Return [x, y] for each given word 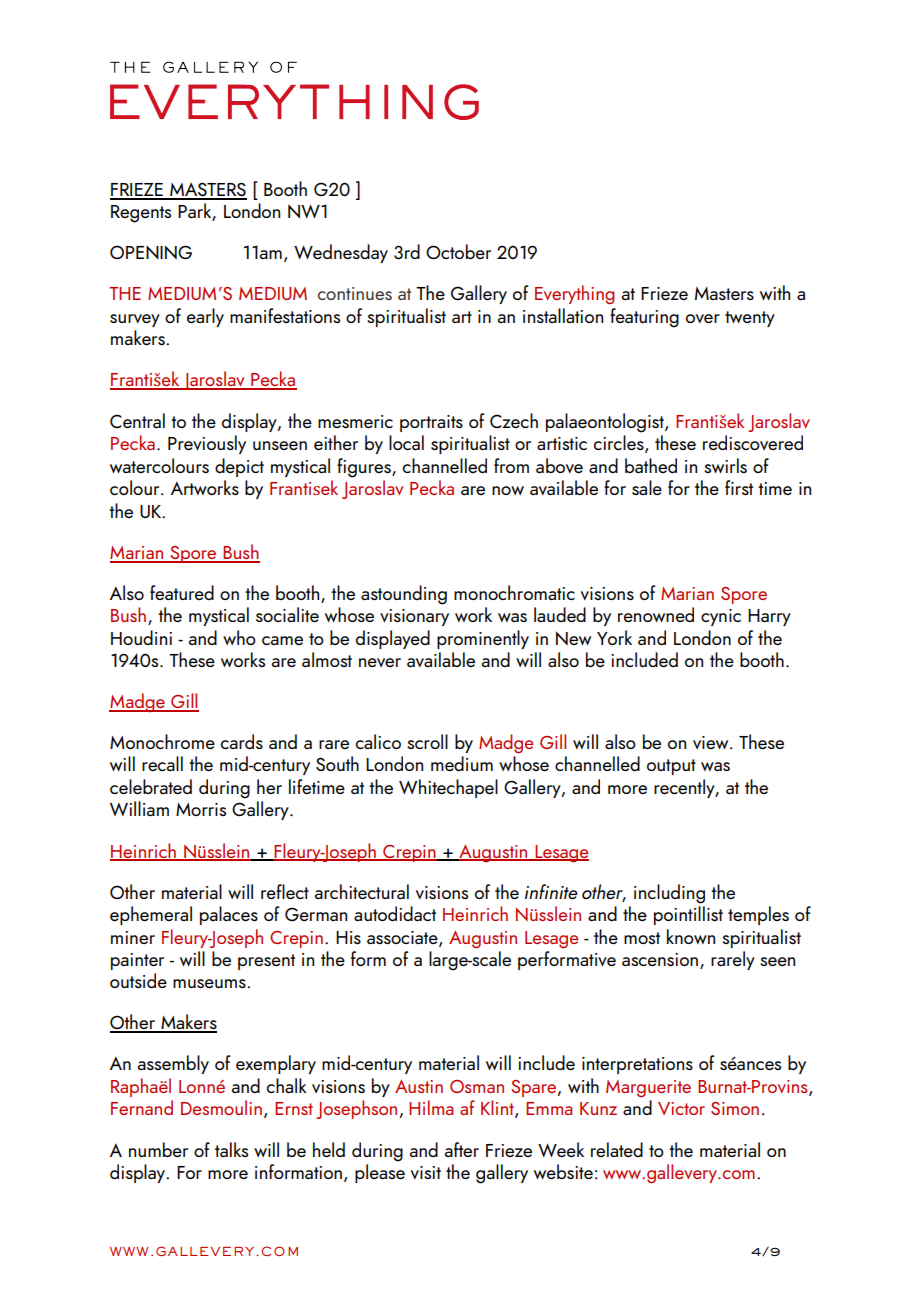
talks [231, 1149]
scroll [427, 741]
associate [403, 938]
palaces [229, 915]
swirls [725, 465]
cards [241, 741]
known [691, 936]
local [406, 442]
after [461, 1149]
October [458, 251]
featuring [644, 318]
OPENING [151, 252]
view [712, 742]
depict [239, 467]
